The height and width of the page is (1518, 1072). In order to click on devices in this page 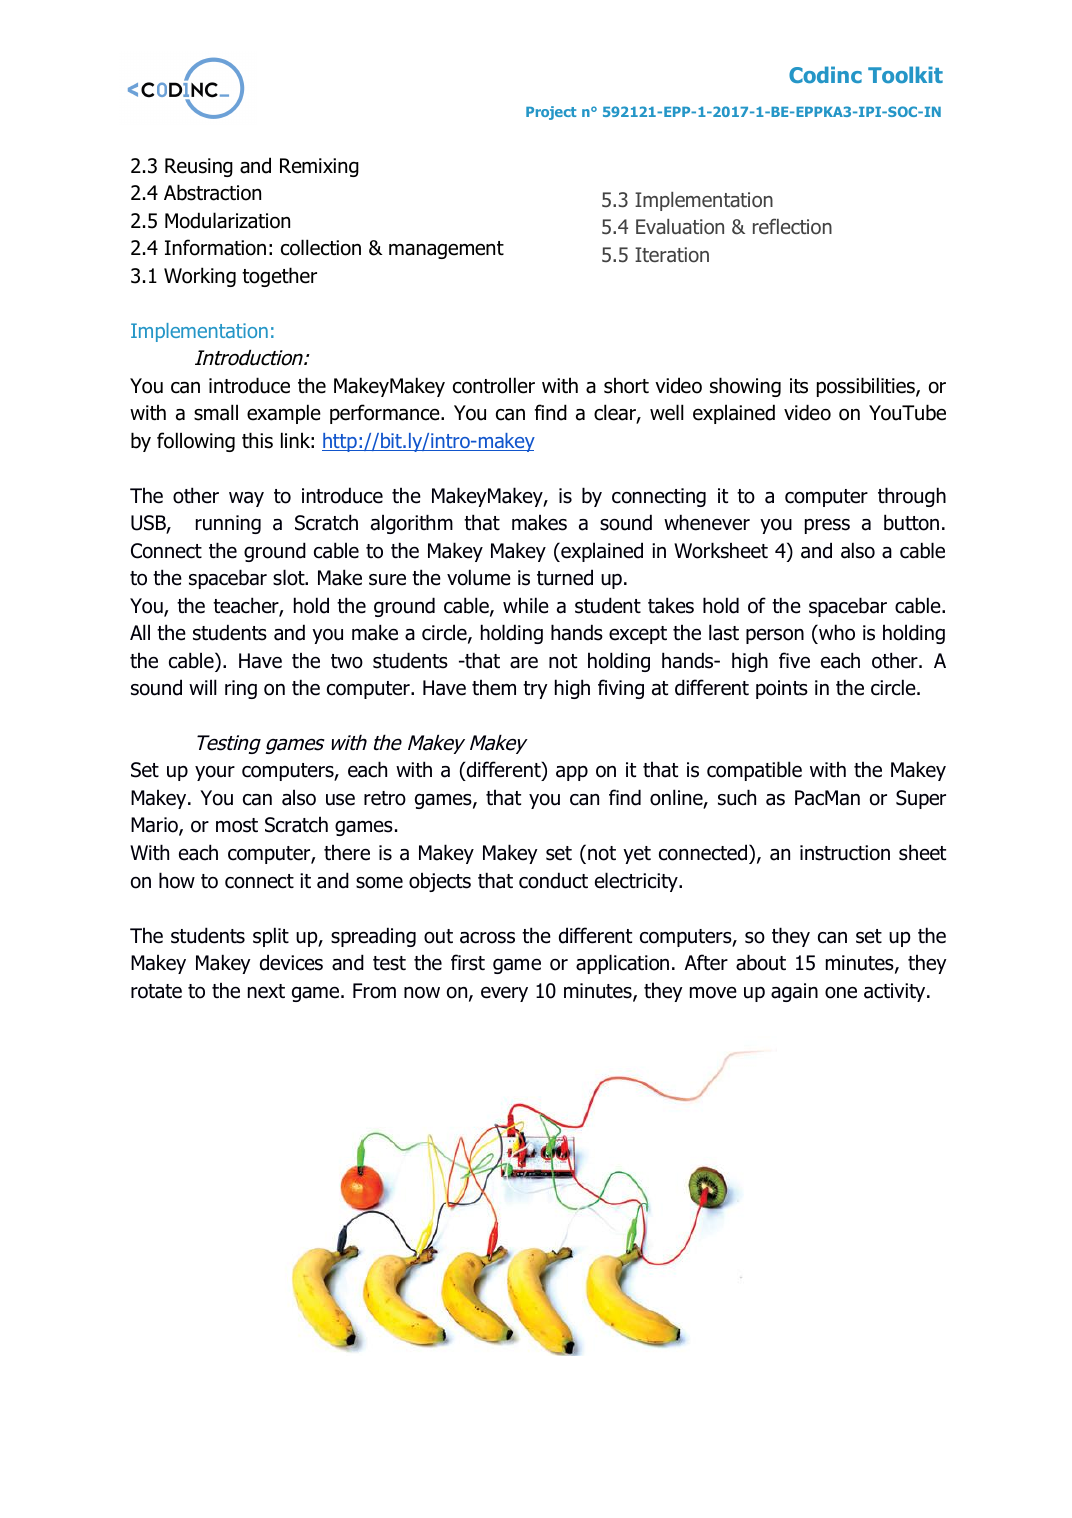, I will do `click(291, 962)`.
